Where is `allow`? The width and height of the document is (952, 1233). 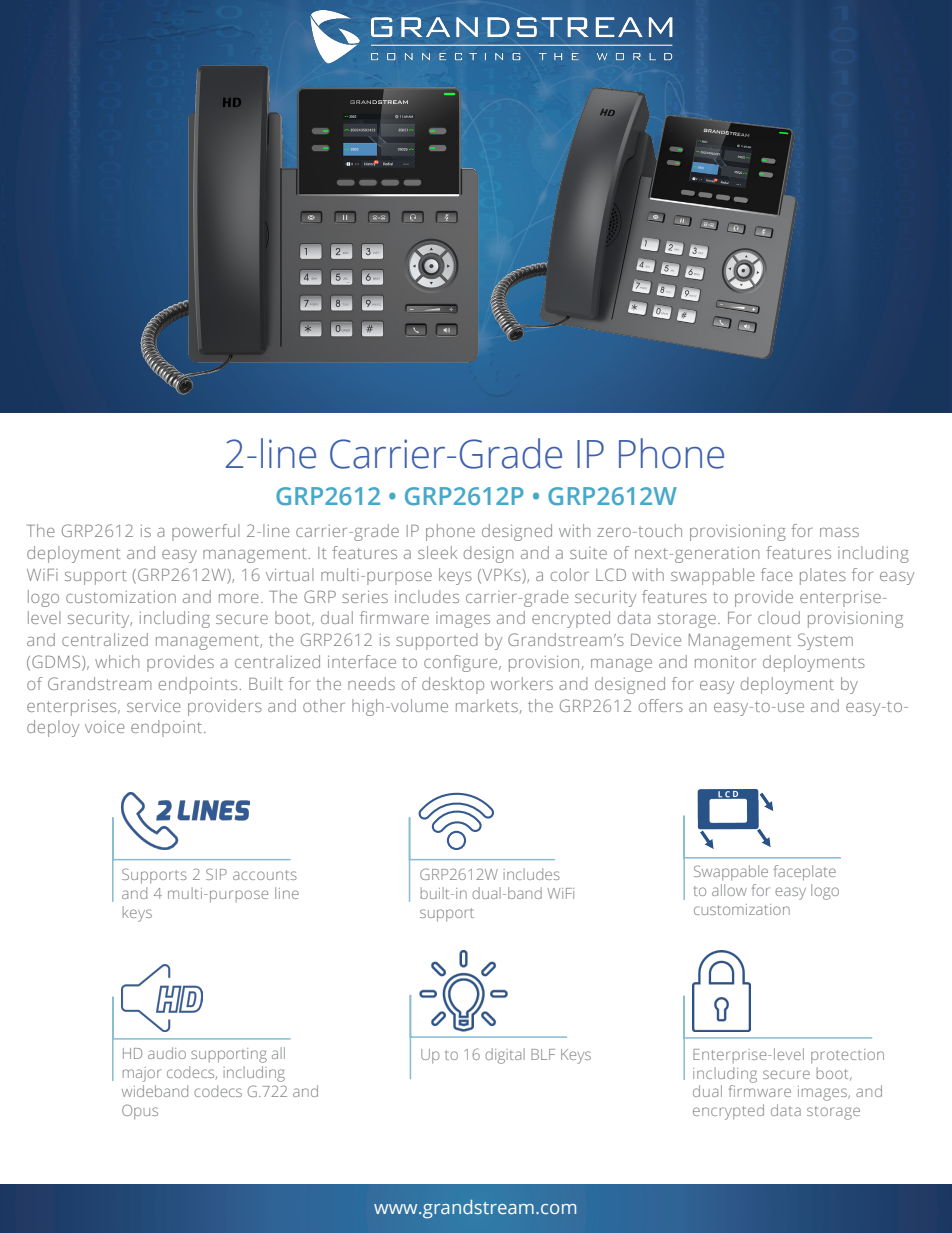
allow is located at coordinates (729, 890).
